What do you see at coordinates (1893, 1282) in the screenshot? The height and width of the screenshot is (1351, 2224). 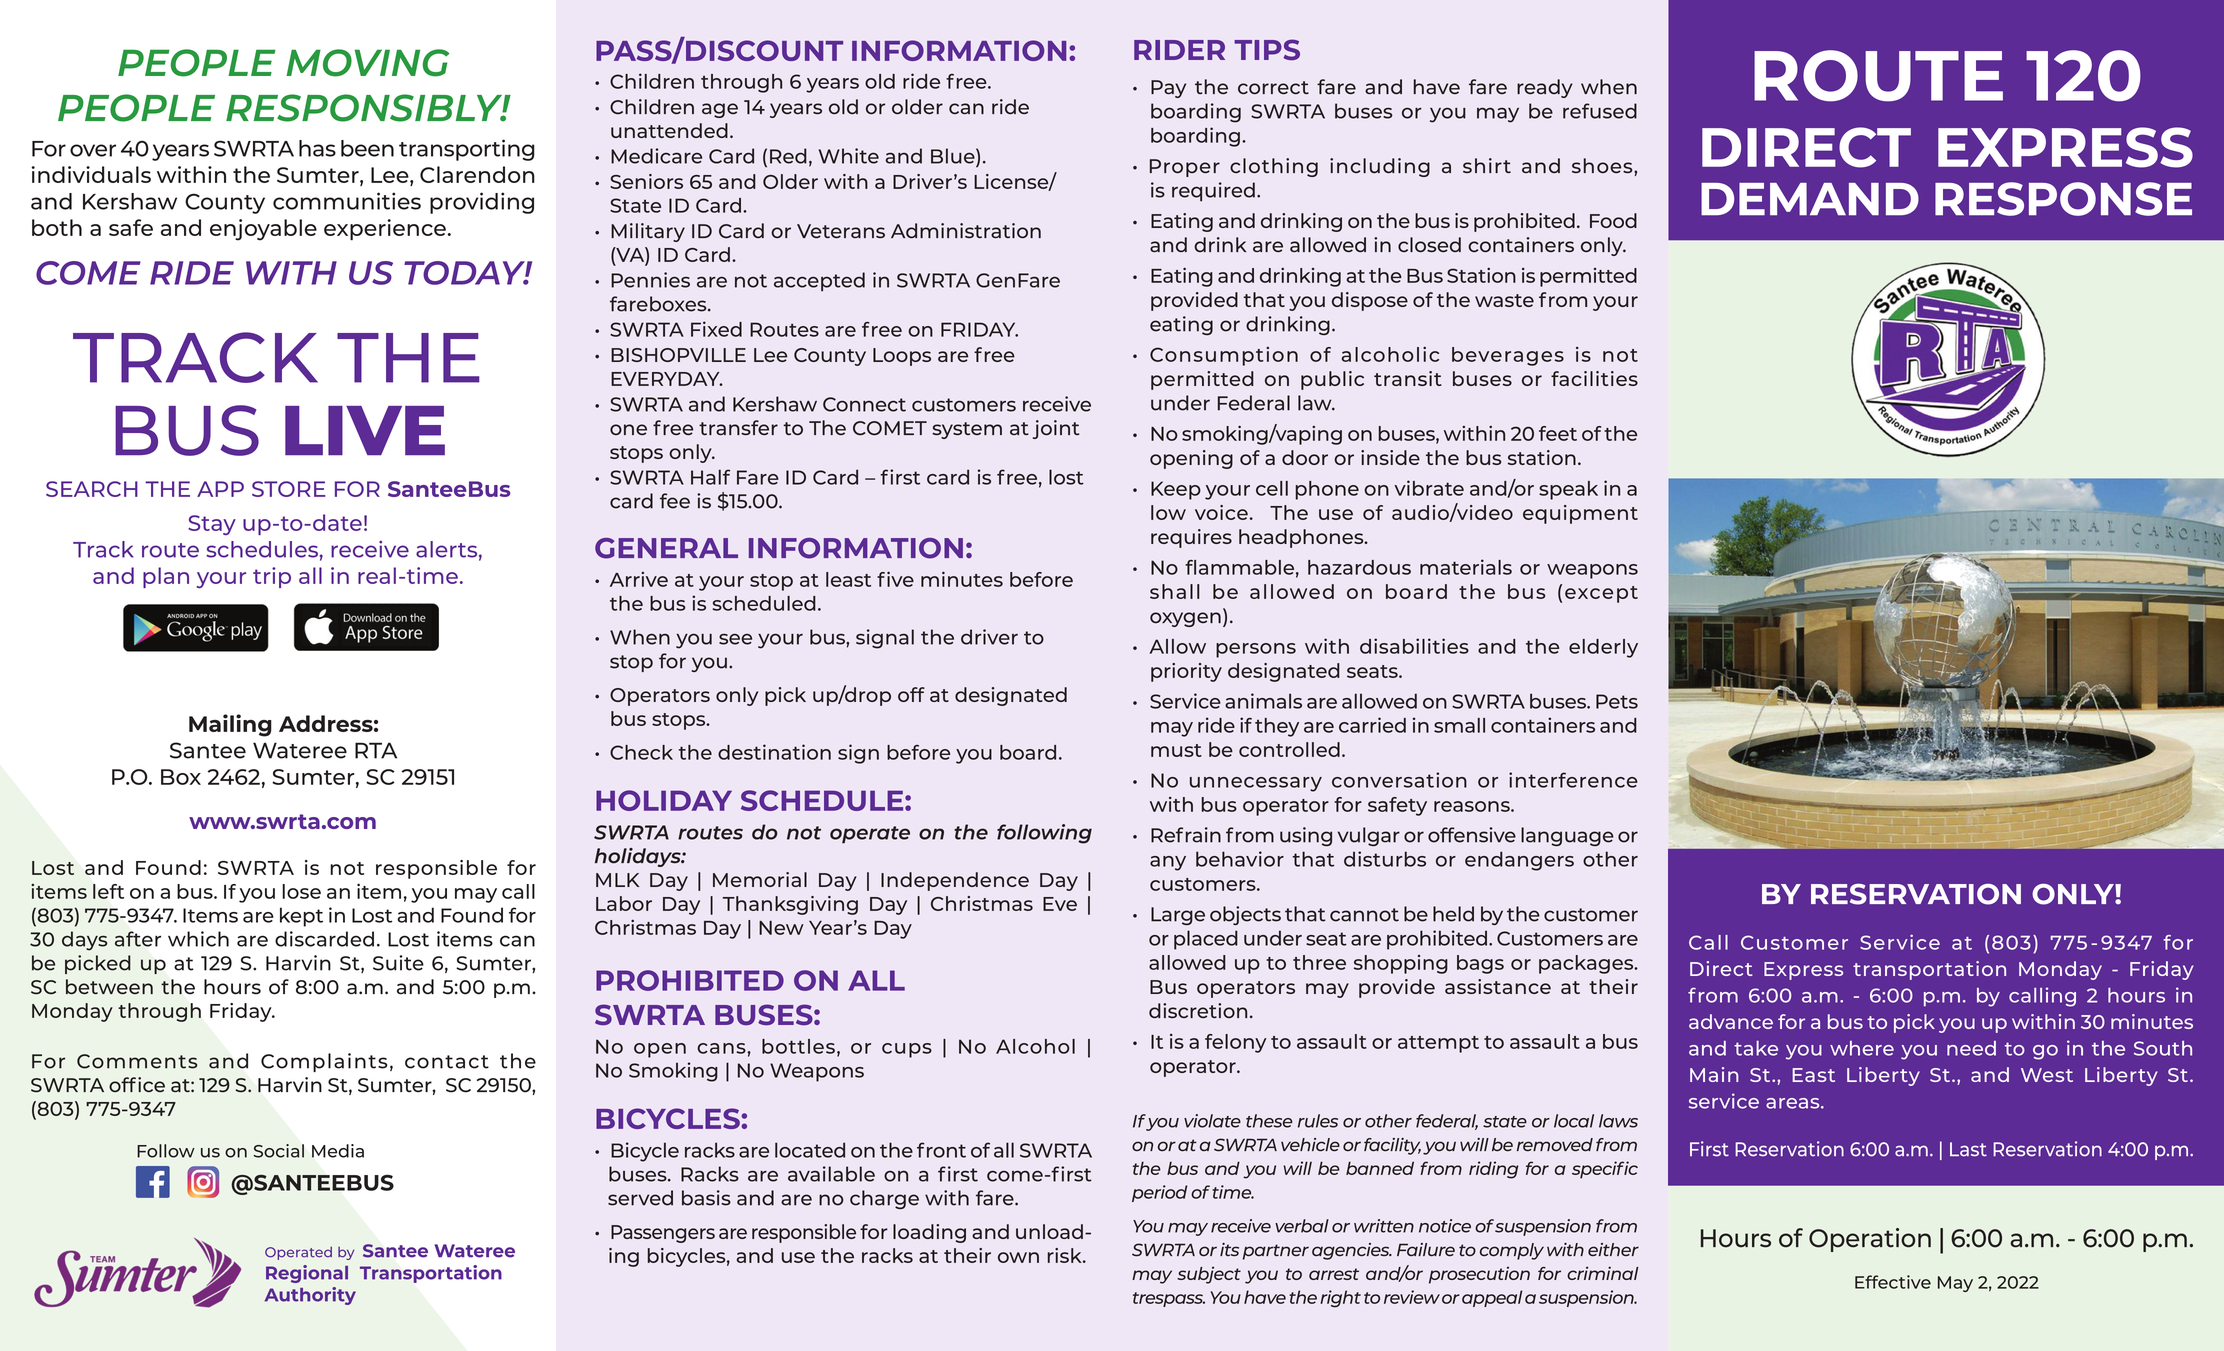 I see `Effective` at bounding box center [1893, 1282].
